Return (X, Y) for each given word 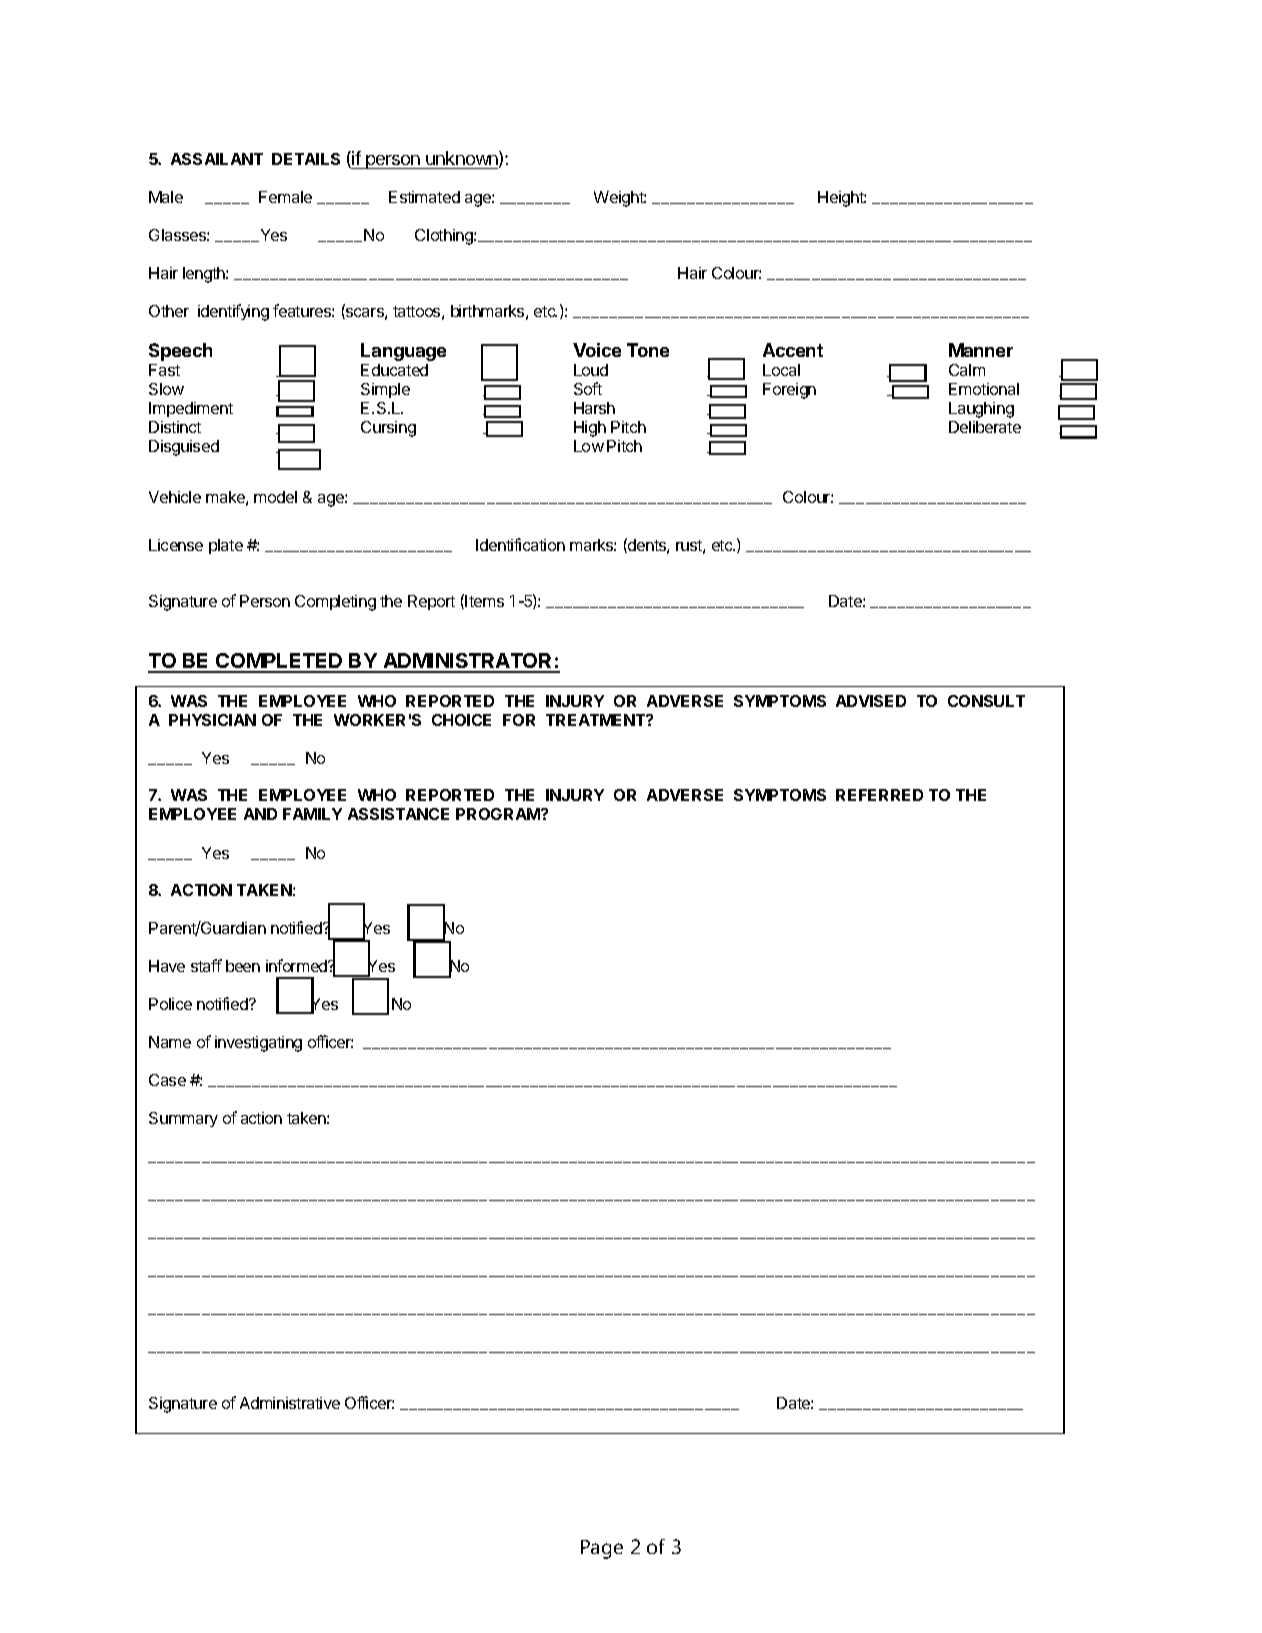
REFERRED (879, 795)
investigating (258, 1044)
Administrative (290, 1403)
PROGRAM (499, 814)
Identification (520, 544)
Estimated (424, 197)
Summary (183, 1119)
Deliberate (985, 427)
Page (602, 1549)
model (275, 497)
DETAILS (306, 159)
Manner (981, 350)
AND (260, 814)
